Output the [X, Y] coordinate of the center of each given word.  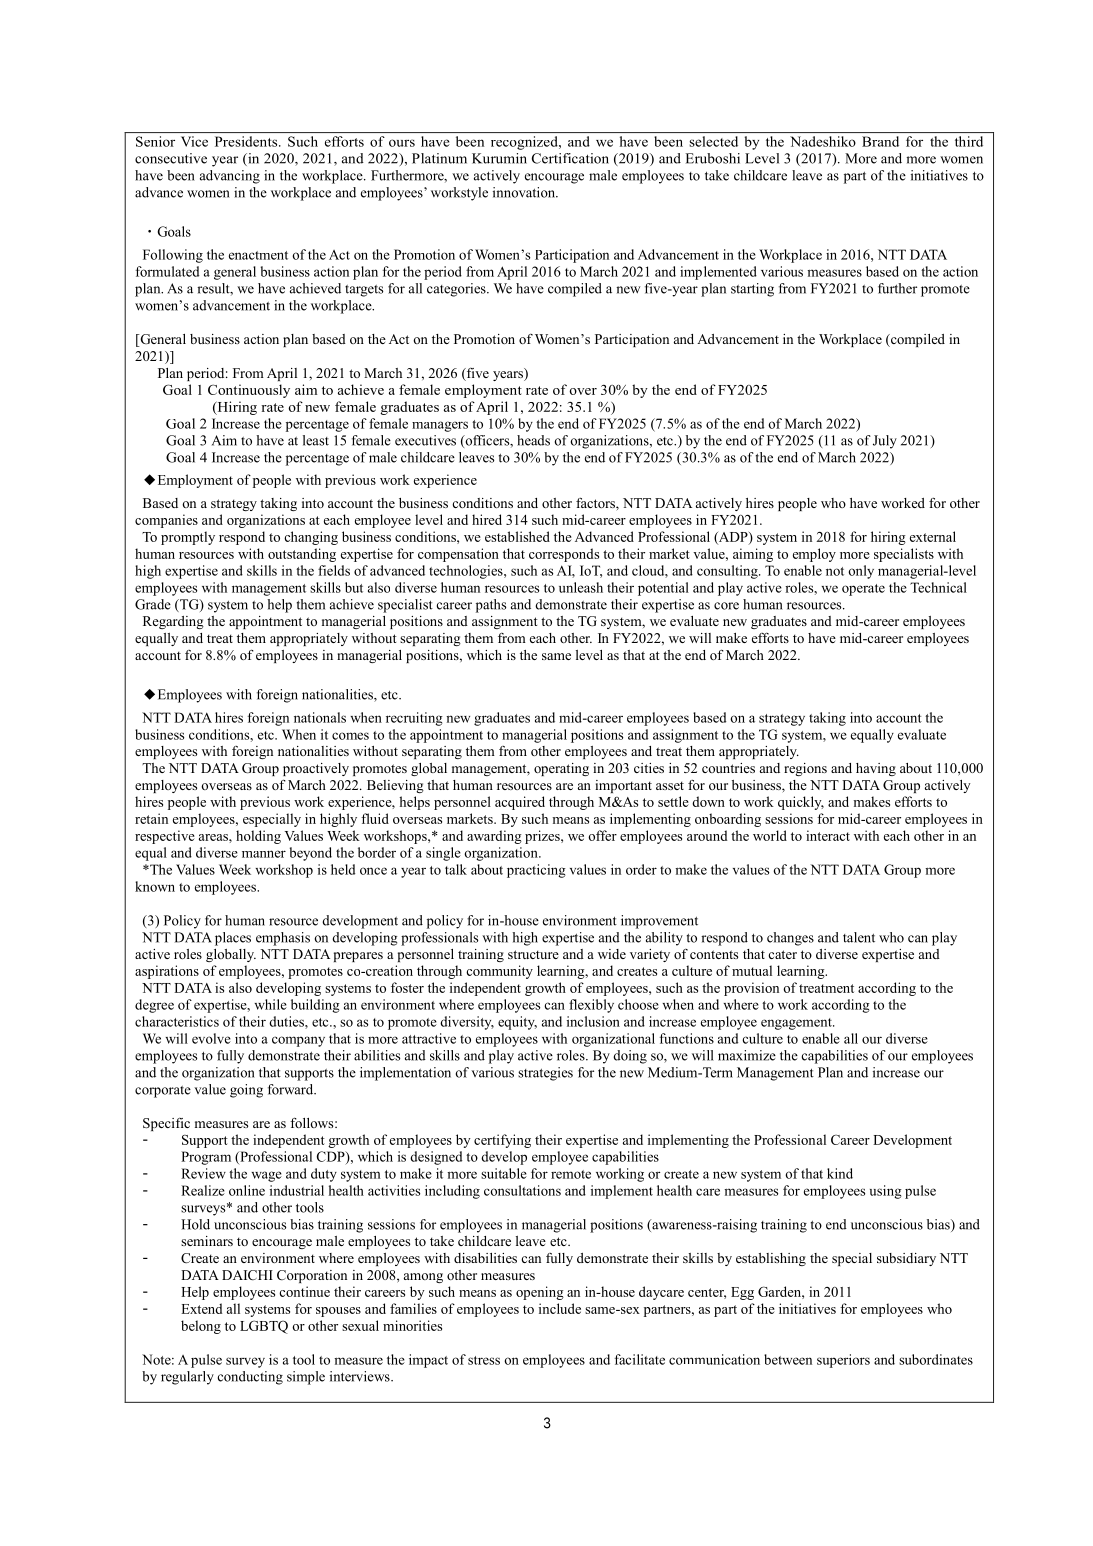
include [560, 1308]
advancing [230, 177]
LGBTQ [264, 1327]
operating [561, 769]
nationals [320, 717]
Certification [570, 158]
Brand [880, 141]
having [876, 769]
